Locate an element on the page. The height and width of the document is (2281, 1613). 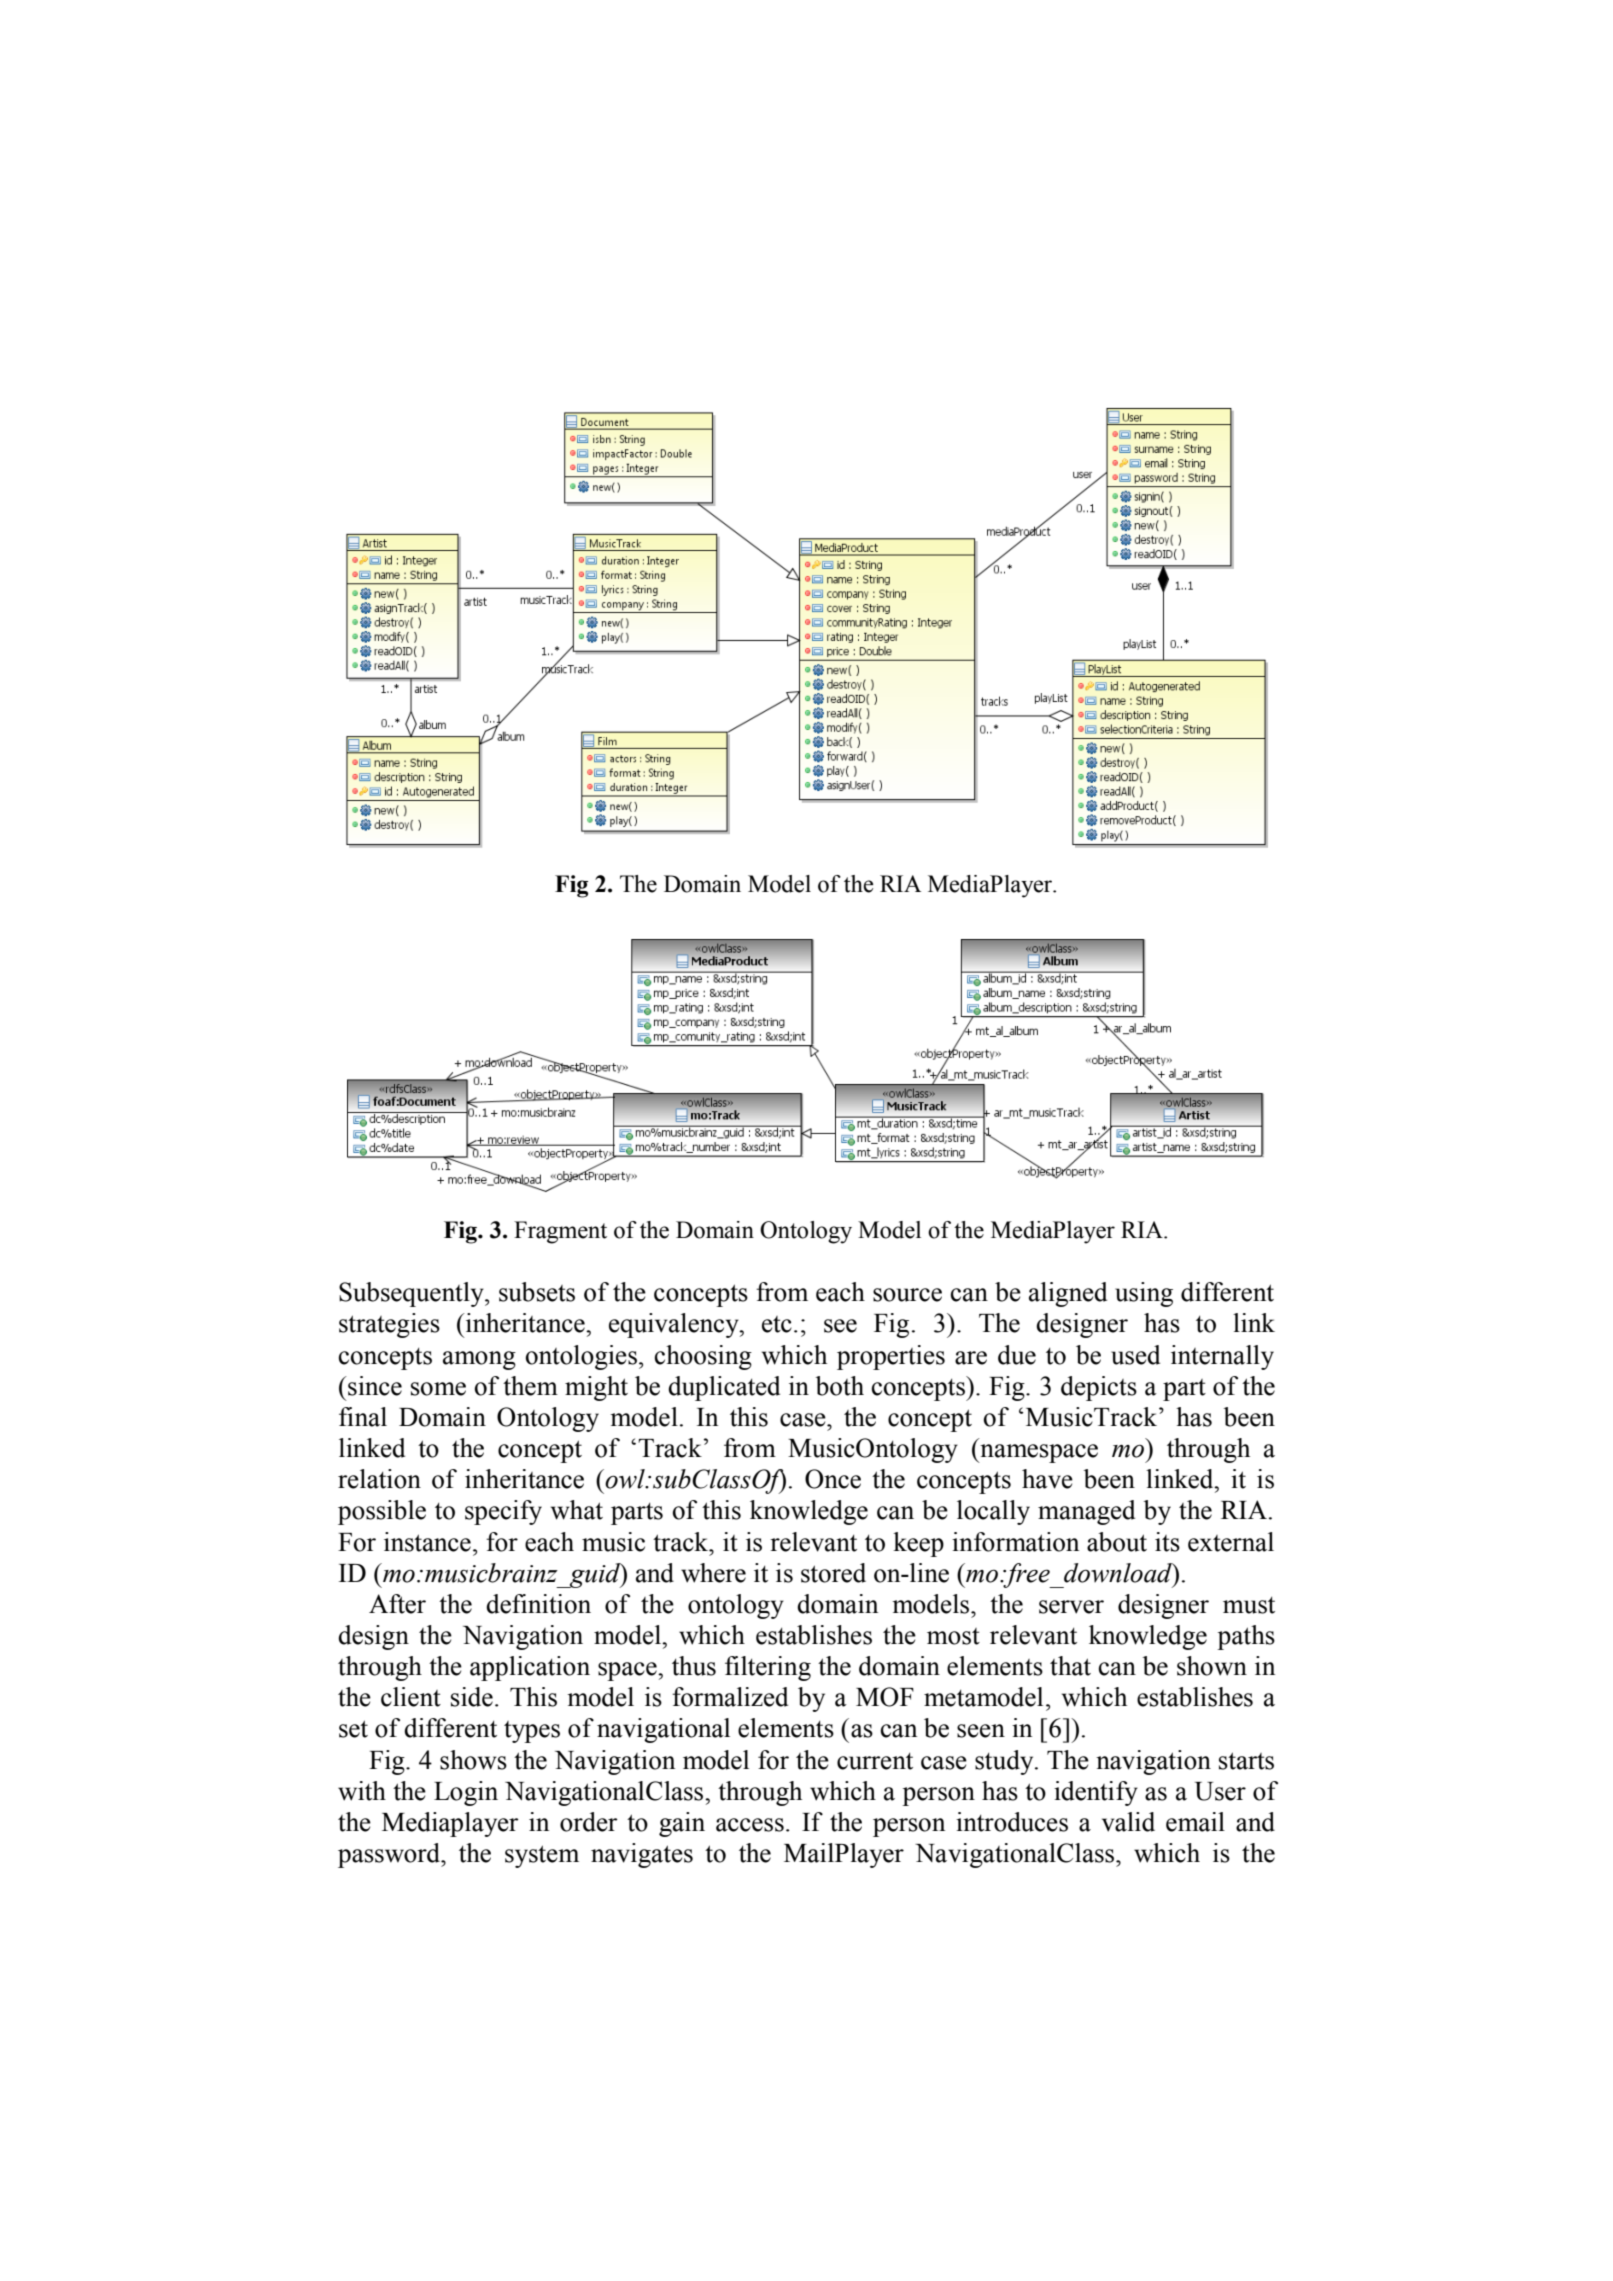
both is located at coordinates (840, 1386).
